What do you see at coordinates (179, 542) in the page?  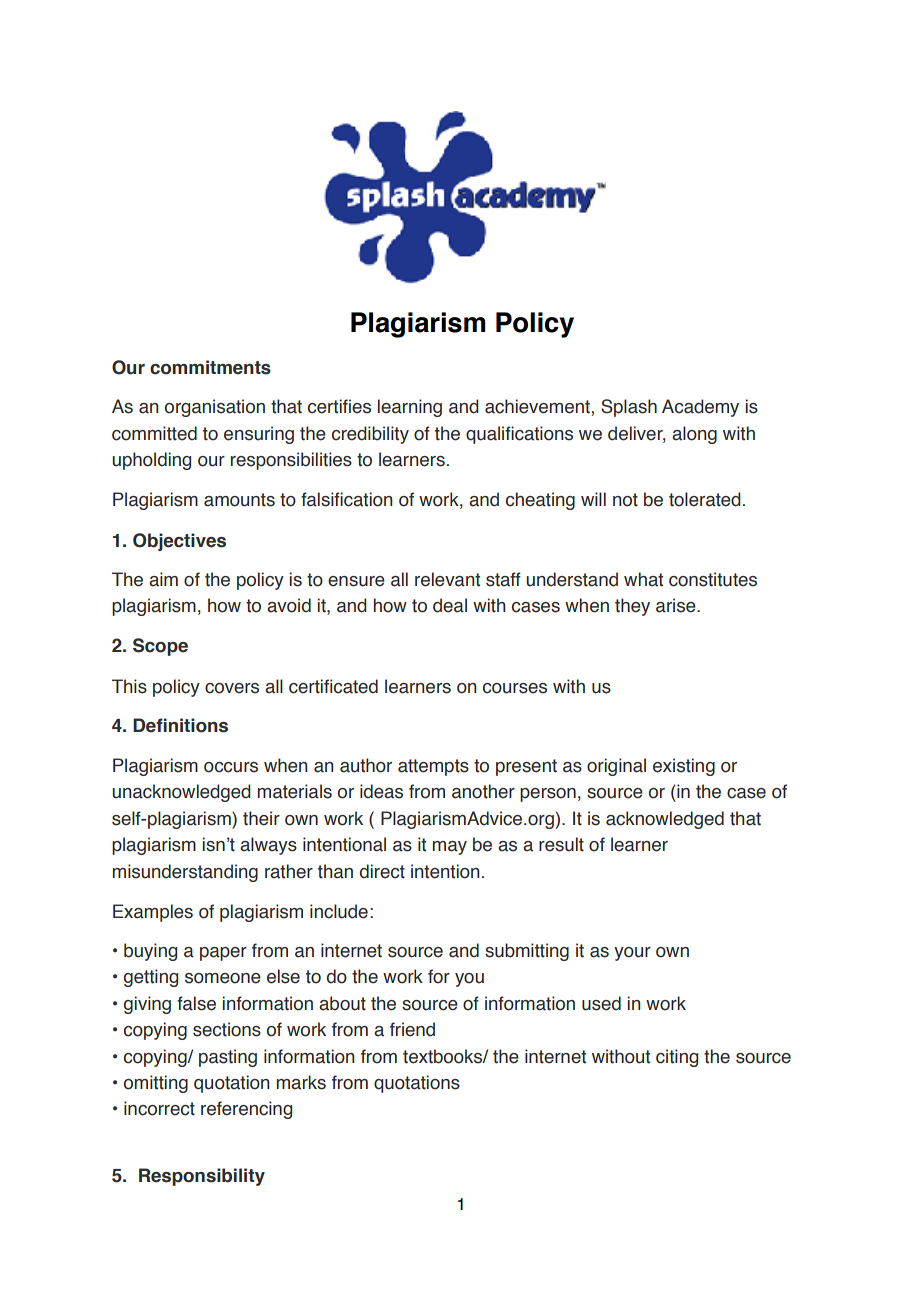 I see `Objectives` at bounding box center [179, 542].
